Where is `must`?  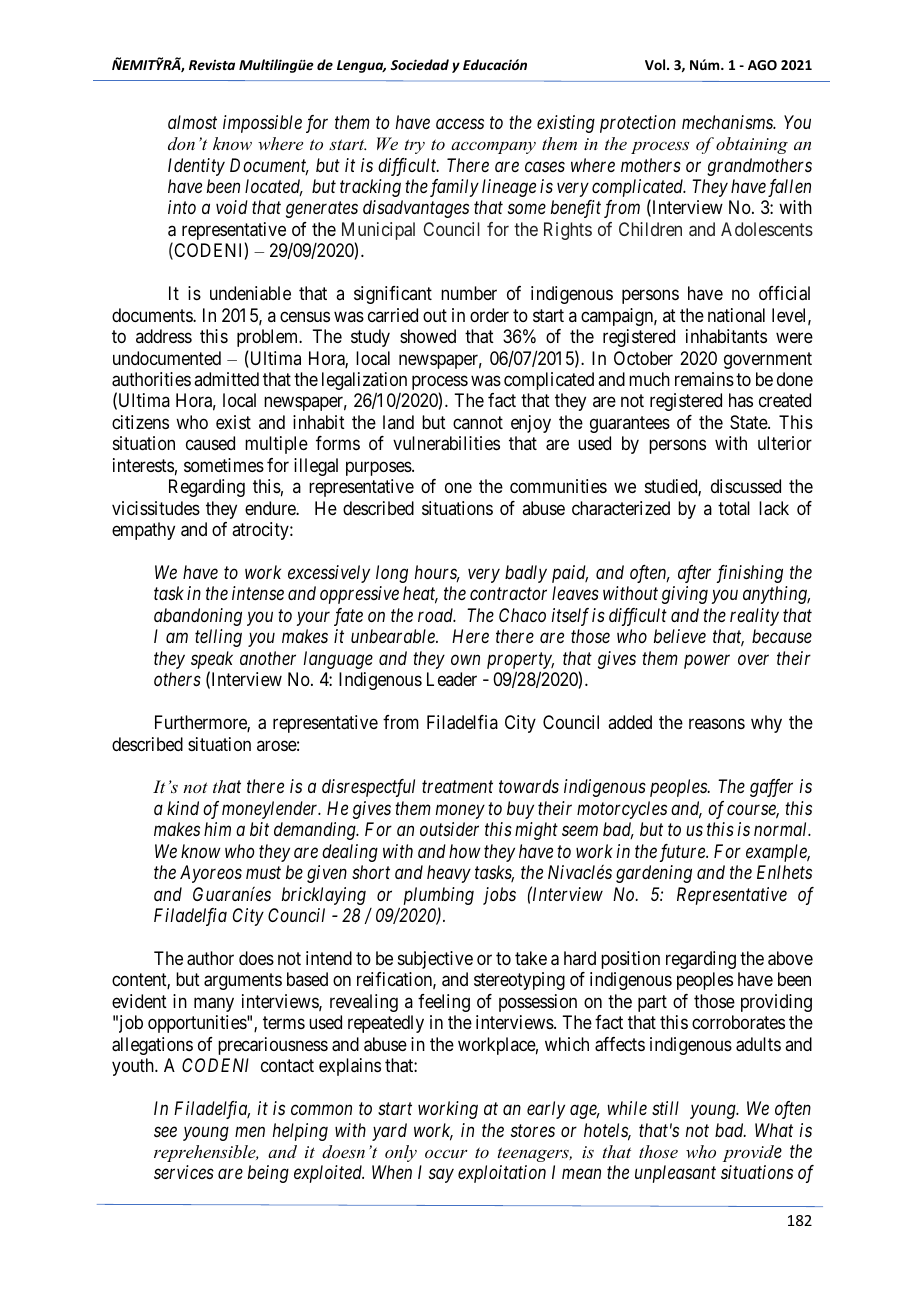 must is located at coordinates (263, 873).
